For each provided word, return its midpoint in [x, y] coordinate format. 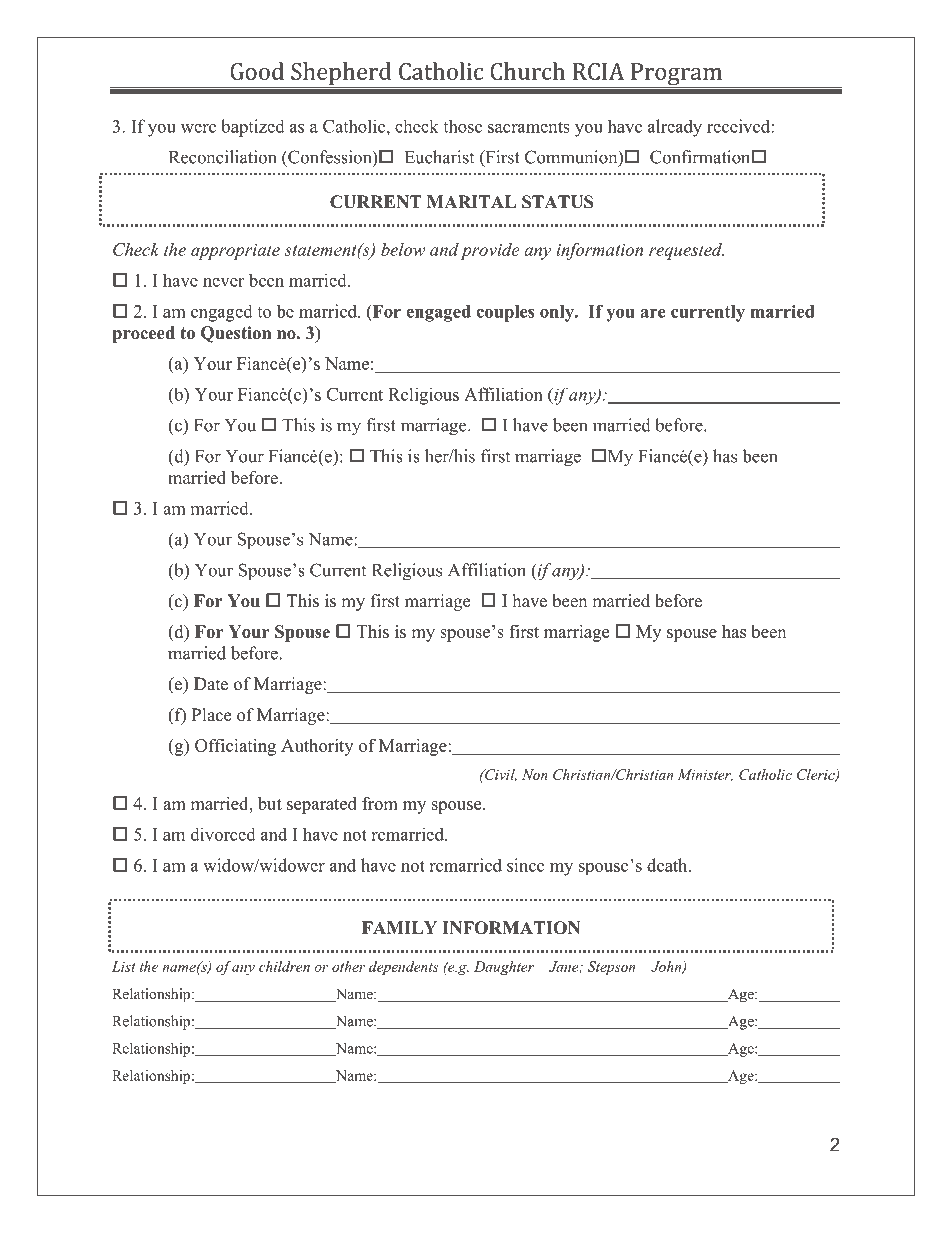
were [198, 128]
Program [676, 75]
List [124, 966]
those [462, 126]
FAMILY [399, 927]
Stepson [611, 968]
